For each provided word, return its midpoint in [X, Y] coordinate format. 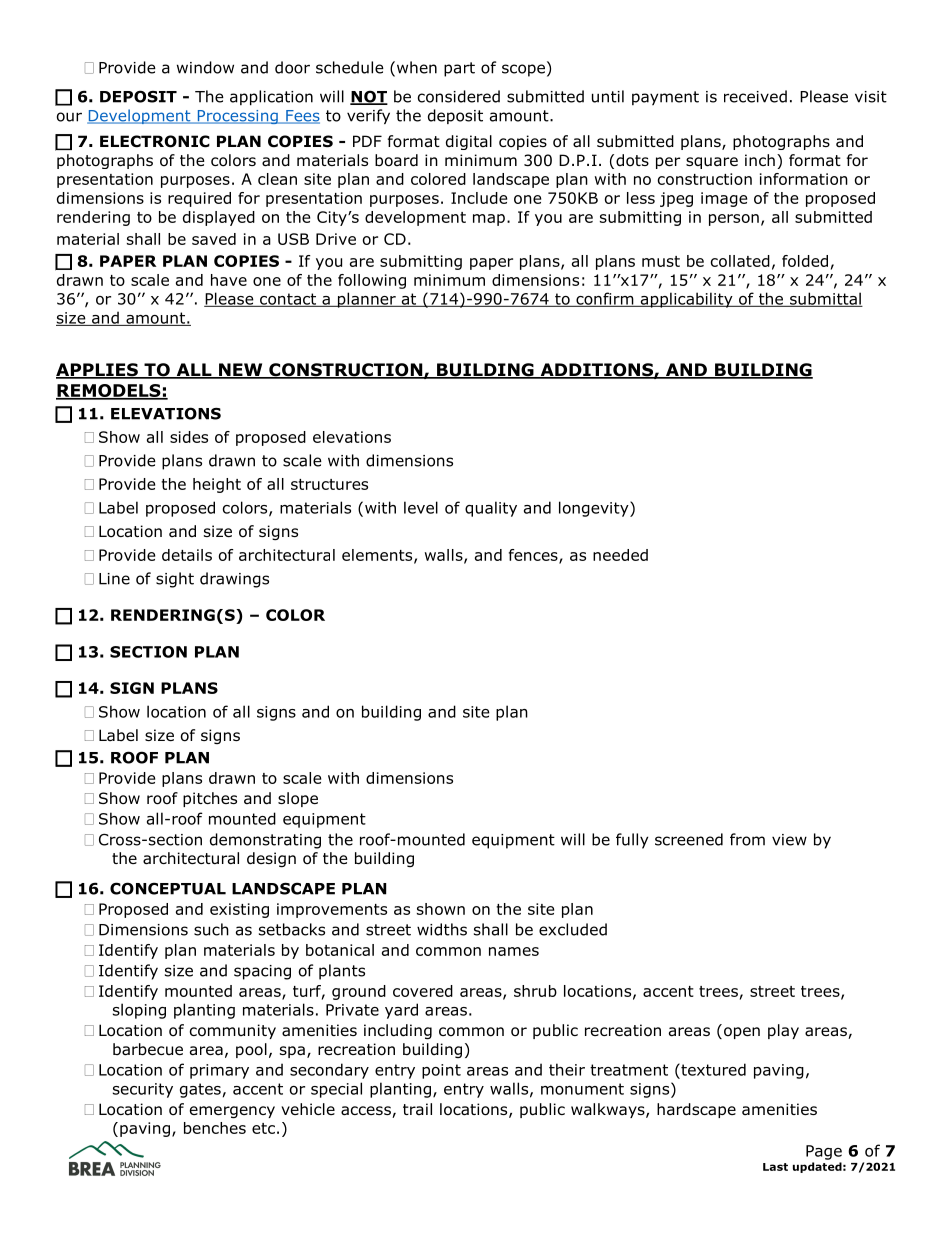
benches [215, 1128]
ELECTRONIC [155, 141]
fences [534, 556]
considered [459, 96]
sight [175, 580]
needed [620, 555]
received [755, 96]
